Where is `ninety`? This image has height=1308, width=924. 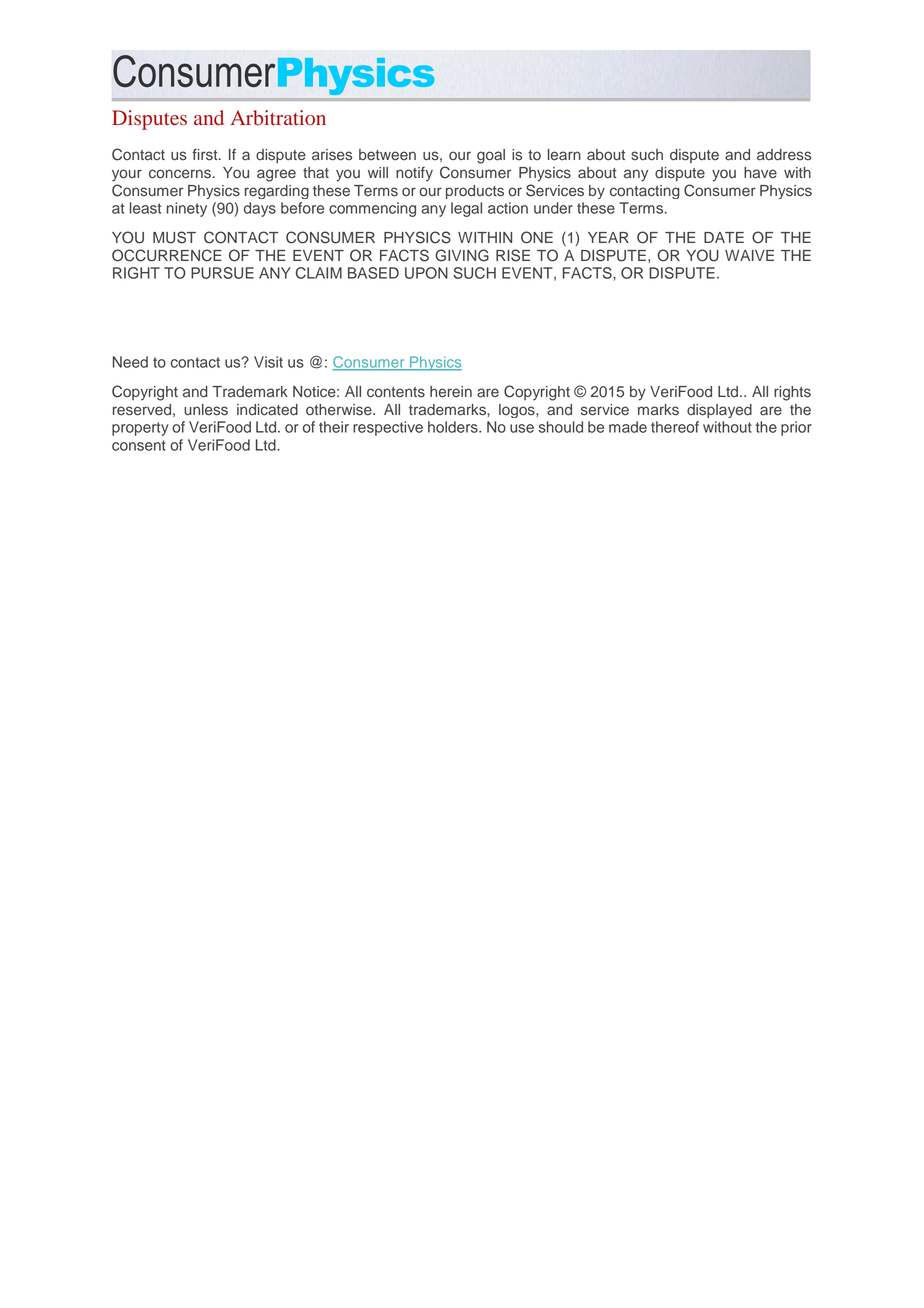
ninety is located at coordinates (187, 209).
